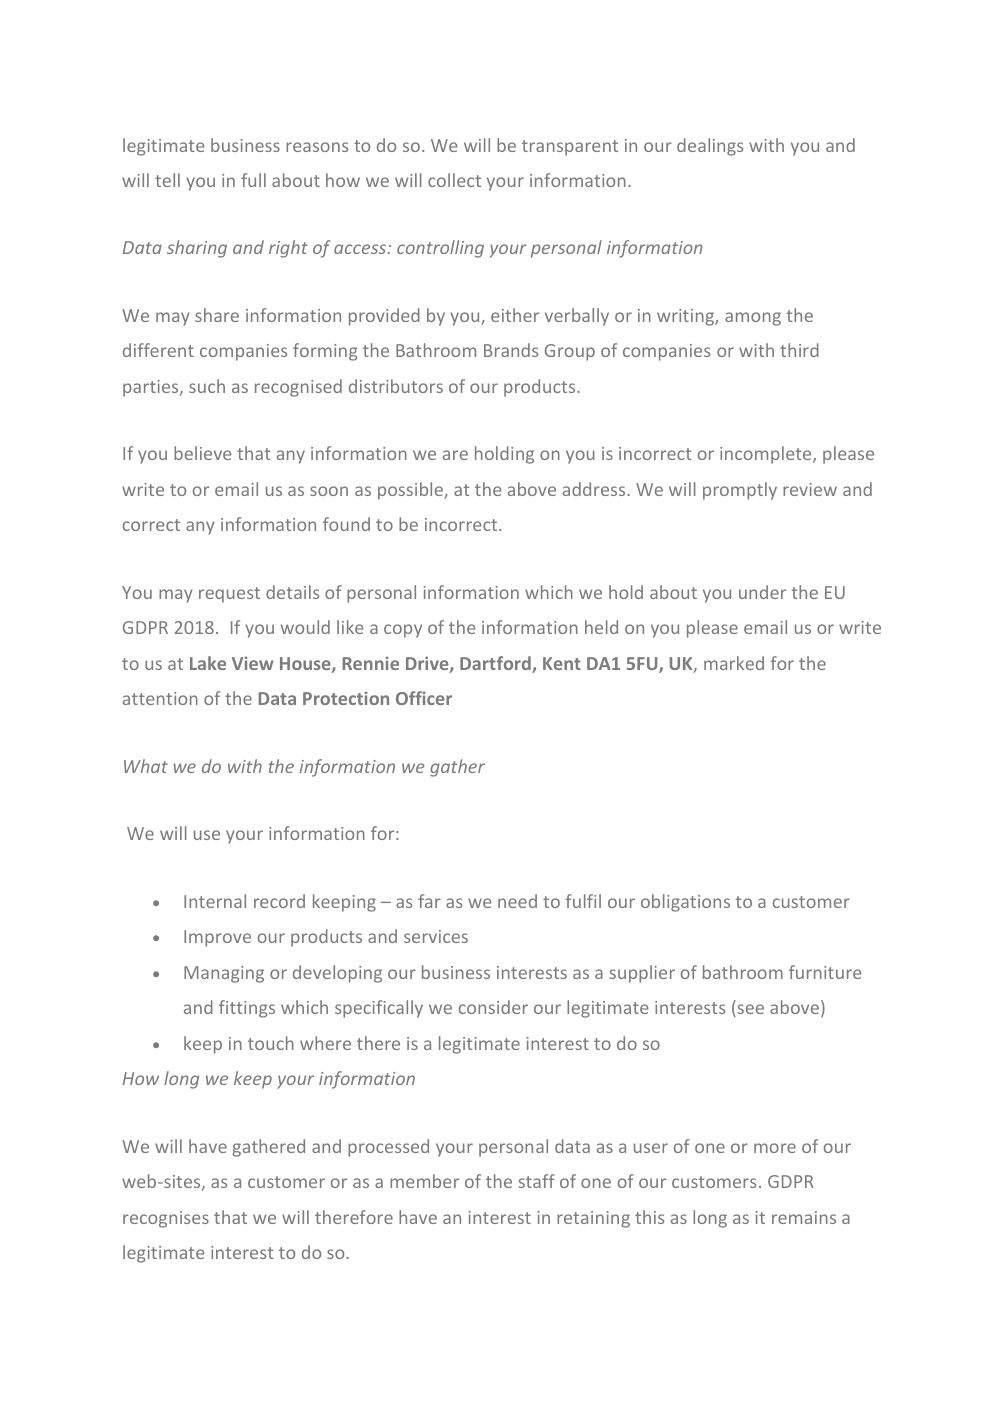 The height and width of the document is (1426, 1008). Describe the element at coordinates (253, 180) in the document. I see `full` at that location.
